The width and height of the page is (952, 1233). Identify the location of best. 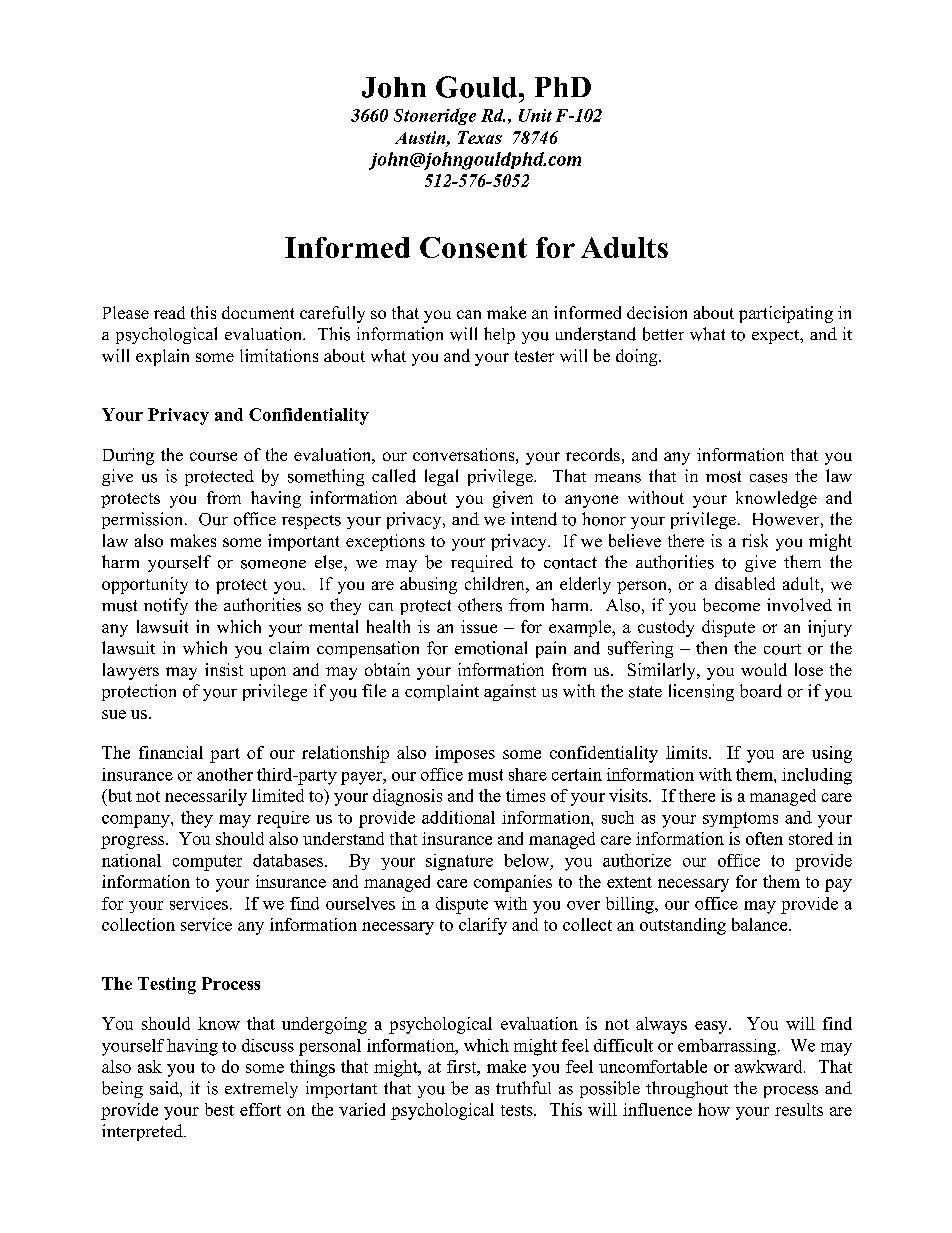
(219, 1109).
